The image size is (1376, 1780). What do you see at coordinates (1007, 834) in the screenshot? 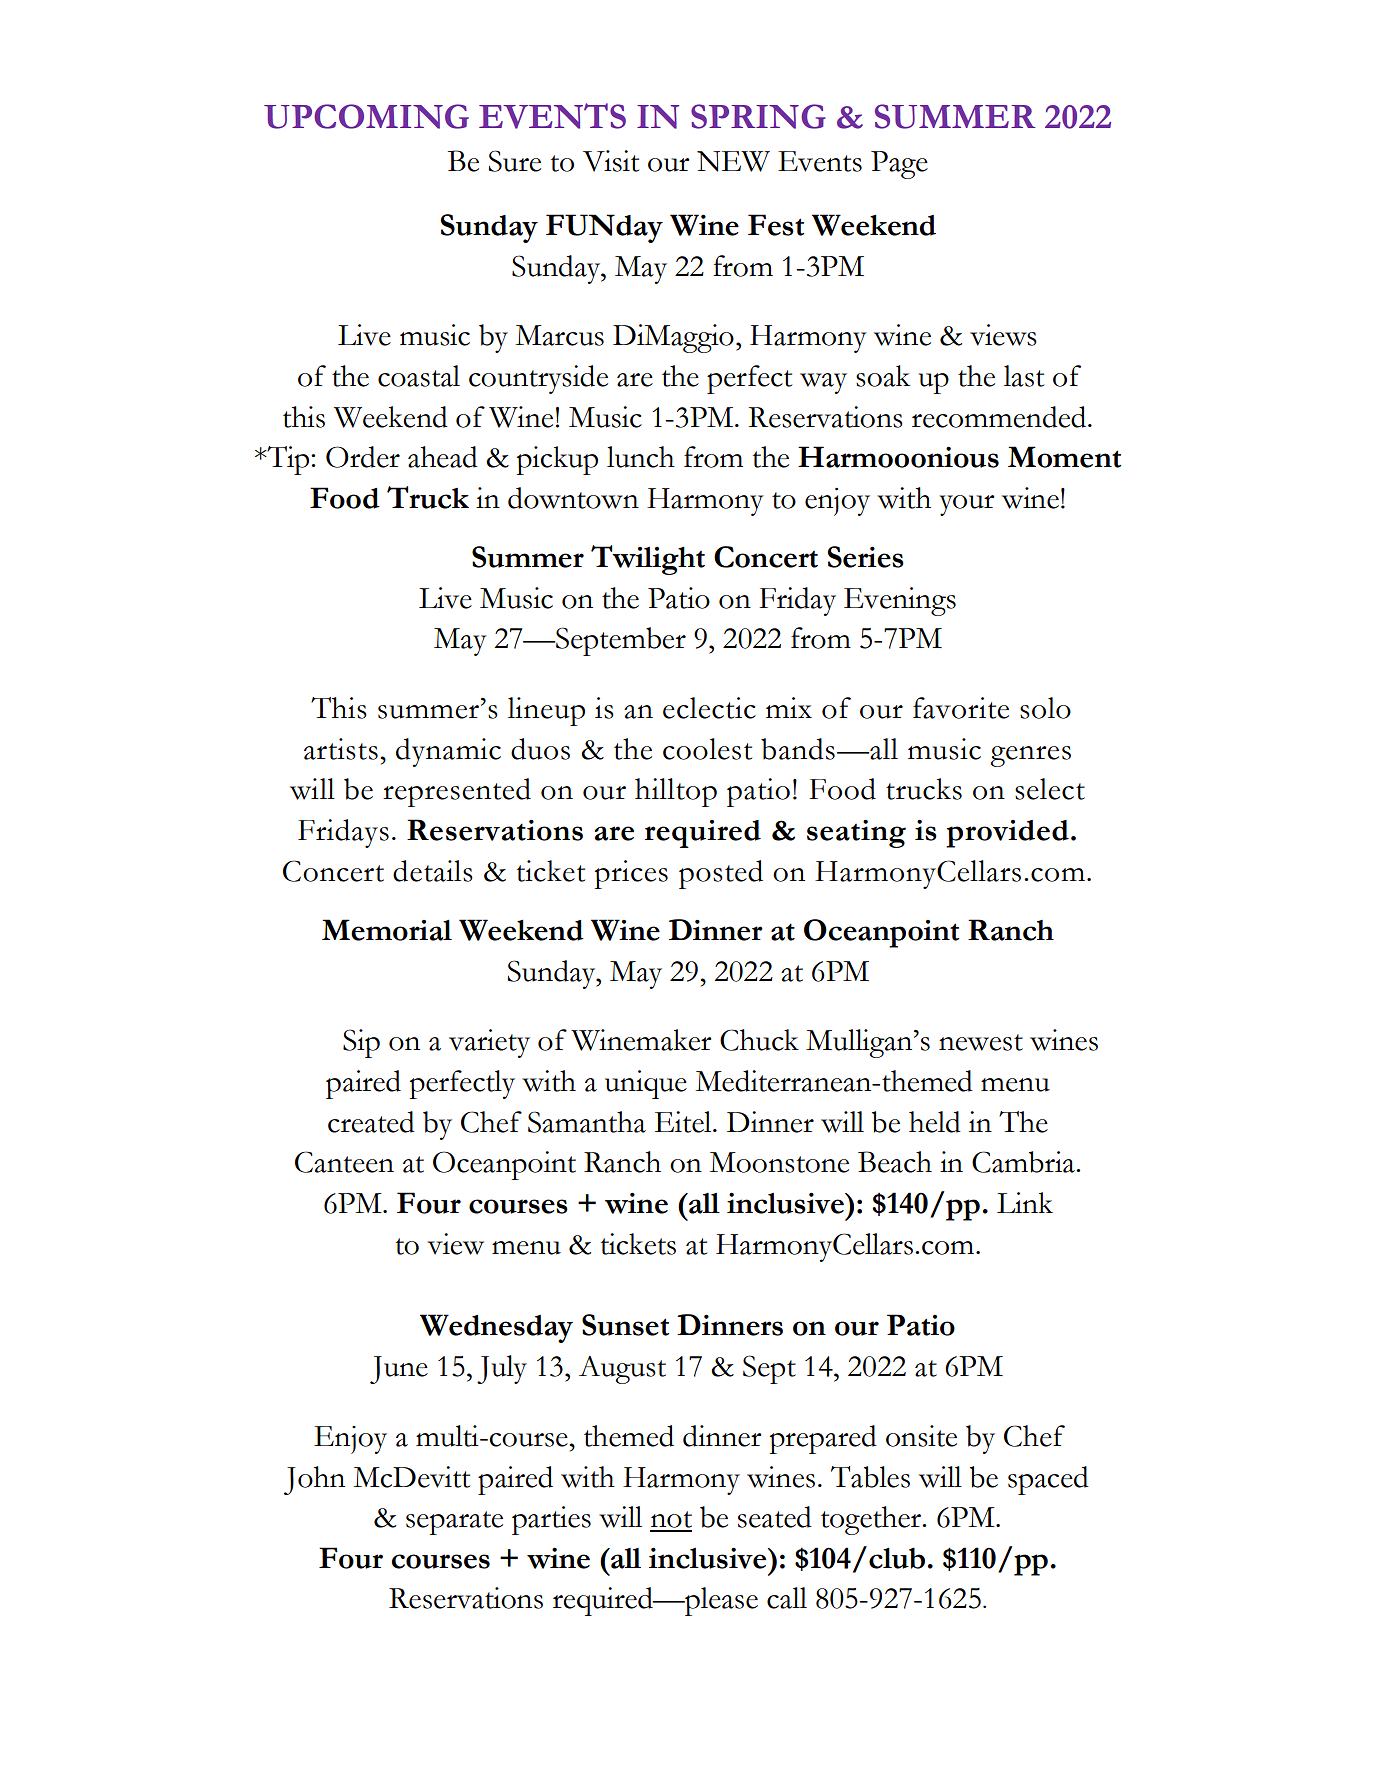
I see `provided` at bounding box center [1007, 834].
